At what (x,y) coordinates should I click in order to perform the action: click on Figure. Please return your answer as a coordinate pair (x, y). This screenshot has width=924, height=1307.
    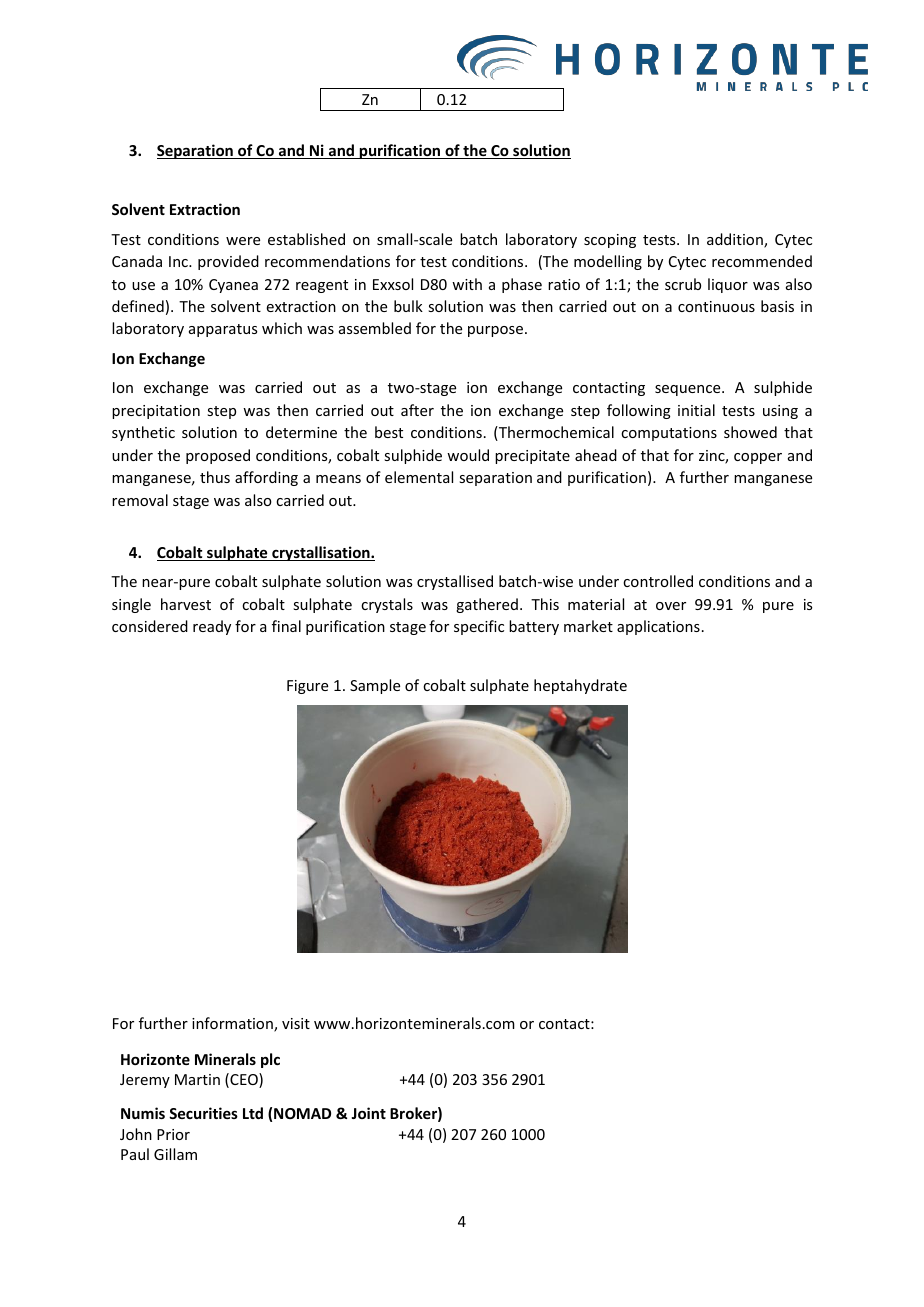
    Looking at the image, I should click on (307, 687).
